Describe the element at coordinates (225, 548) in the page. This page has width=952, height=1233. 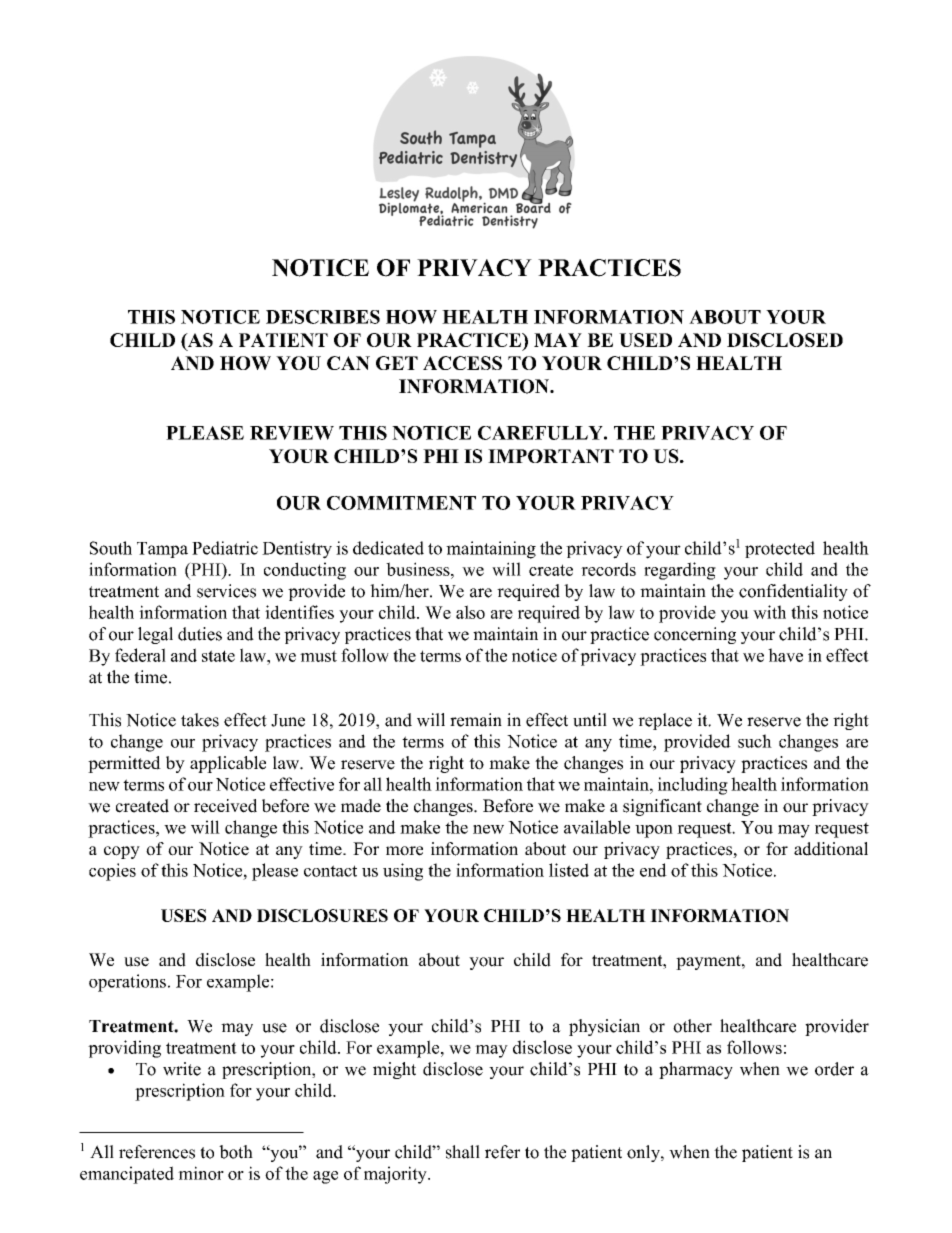
I see `Pediatric` at that location.
